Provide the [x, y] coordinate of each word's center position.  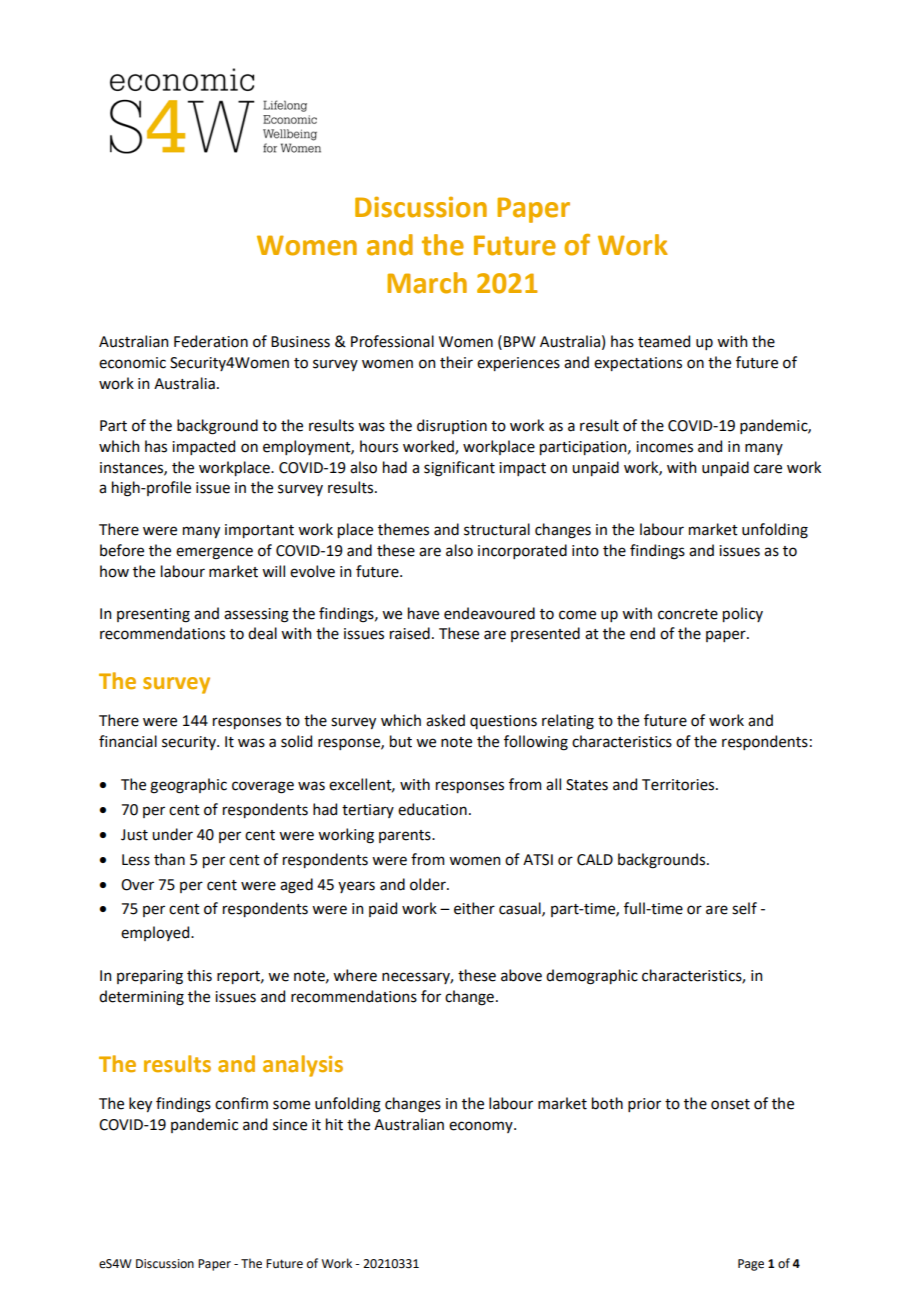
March [427, 283]
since [290, 1125]
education [432, 809]
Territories [679, 785]
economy [482, 1127]
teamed [664, 341]
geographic [188, 786]
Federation [211, 341]
